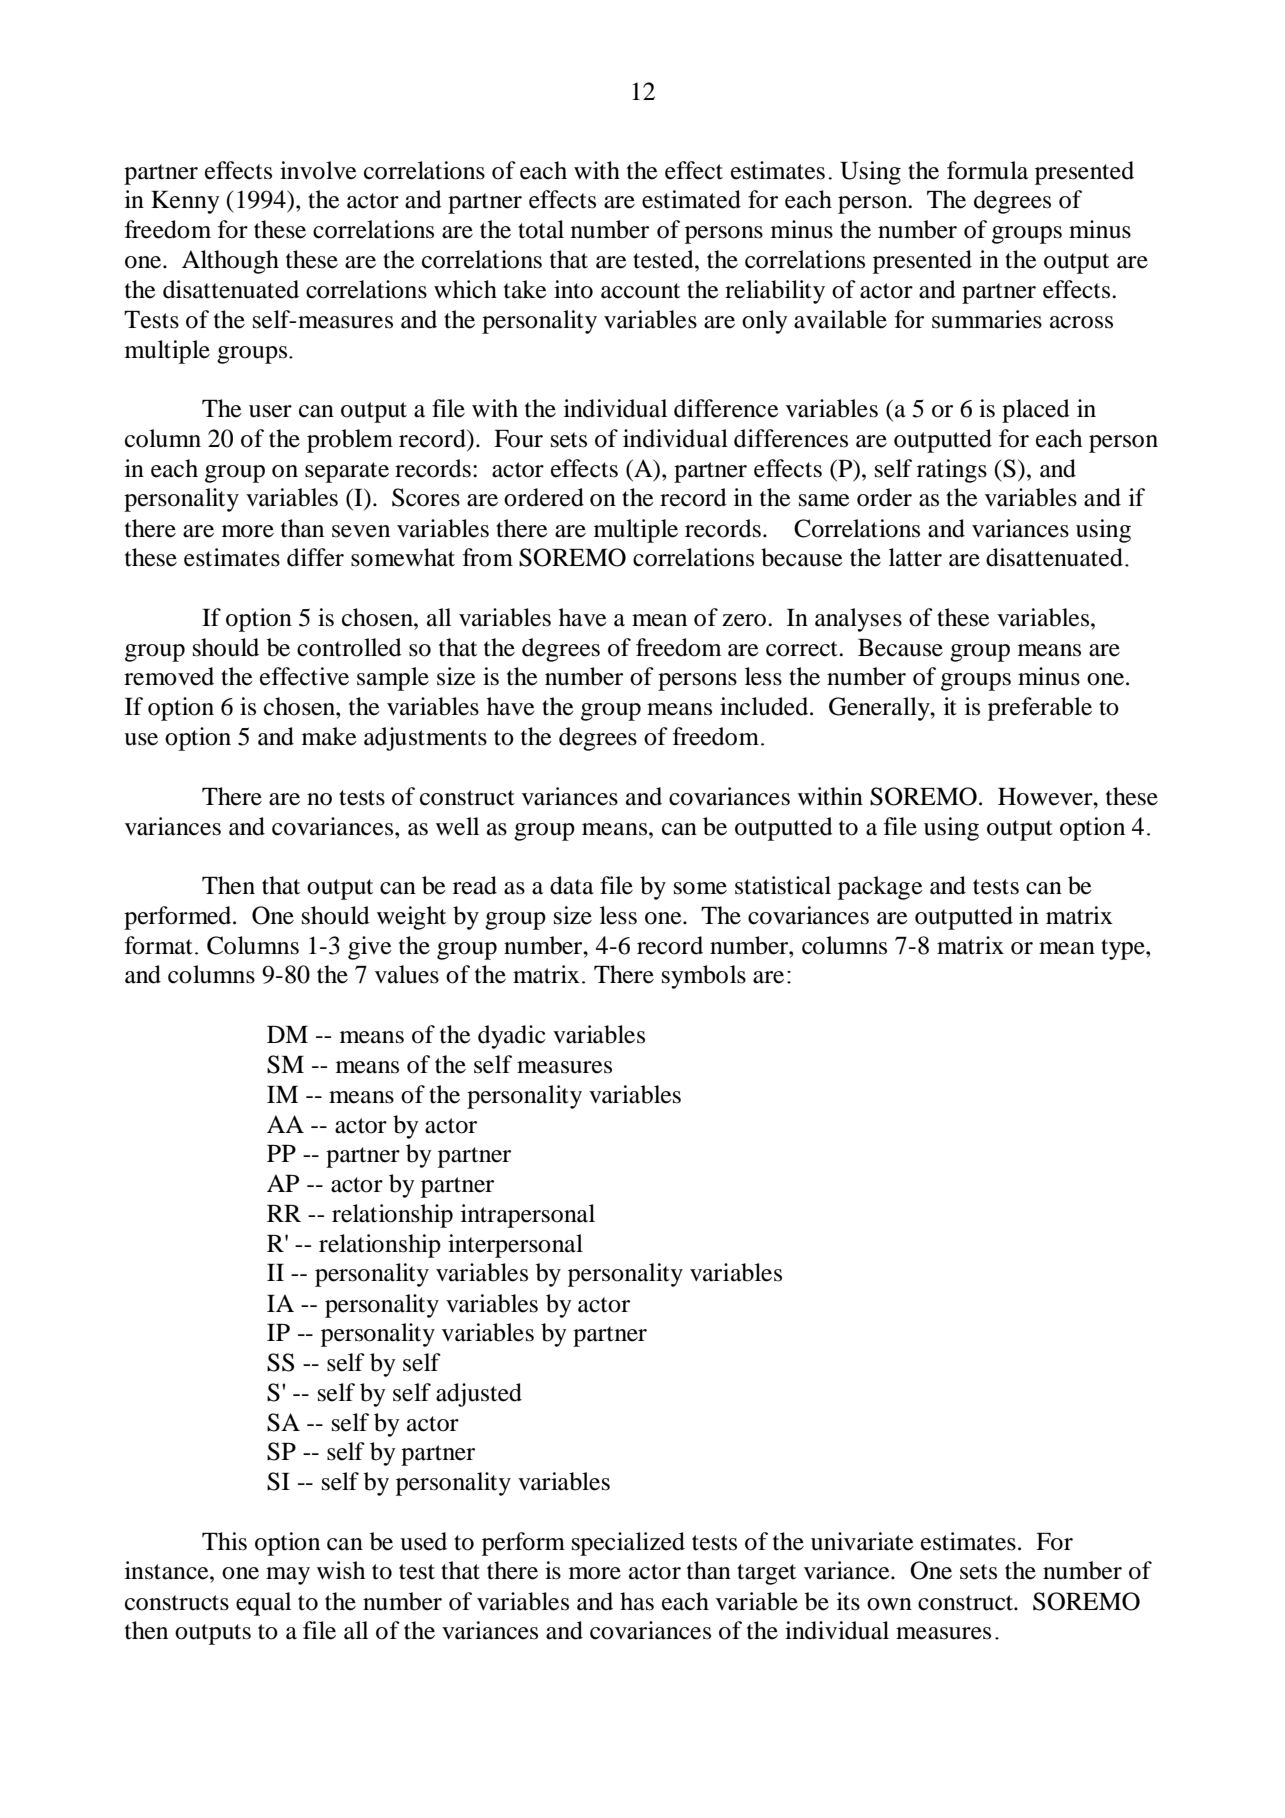  What do you see at coordinates (628, 1544) in the page?
I see `specialized` at bounding box center [628, 1544].
